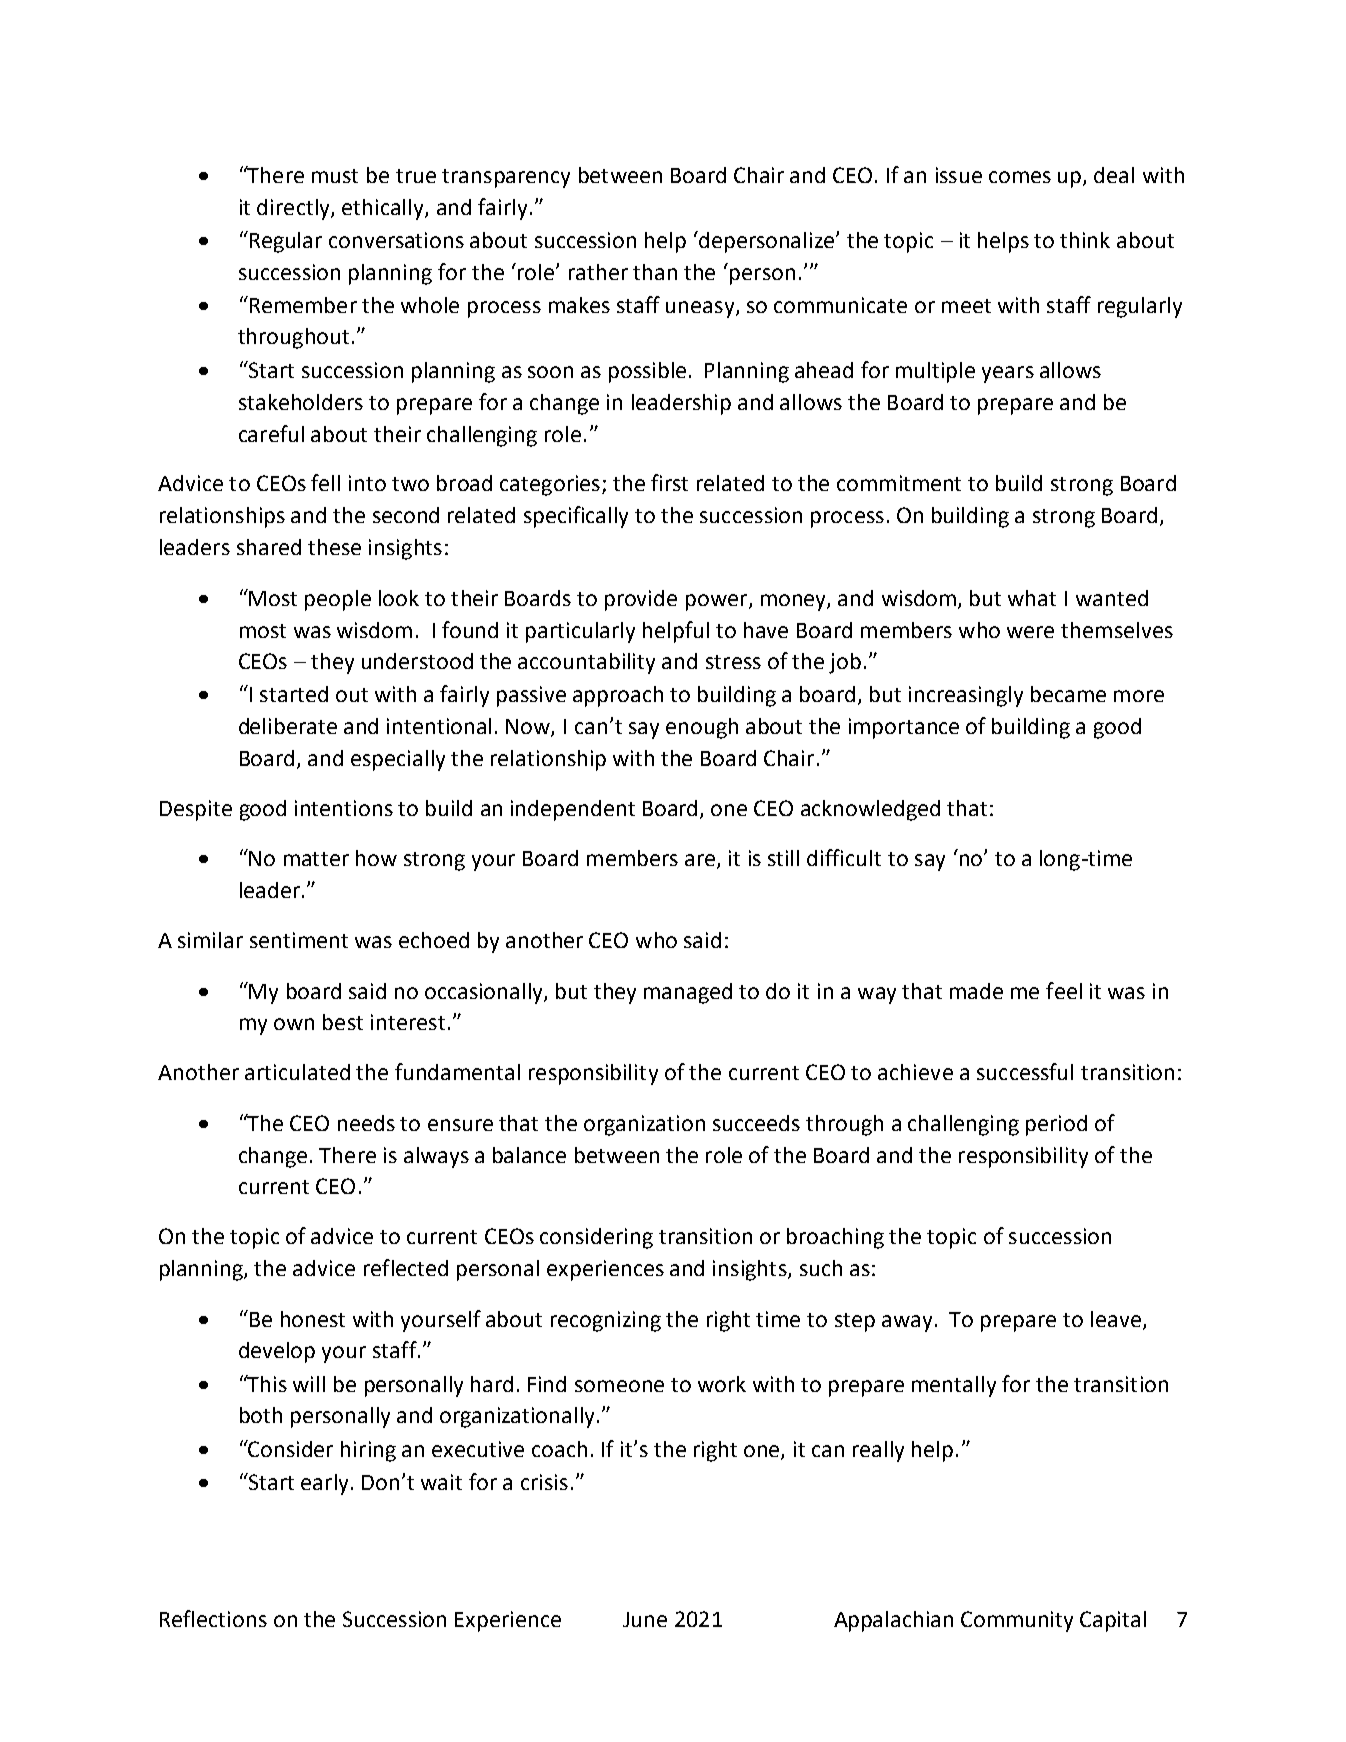 Image resolution: width=1346 pixels, height=1742 pixels. Describe the element at coordinates (406, 1267) in the screenshot. I see `reflected` at that location.
